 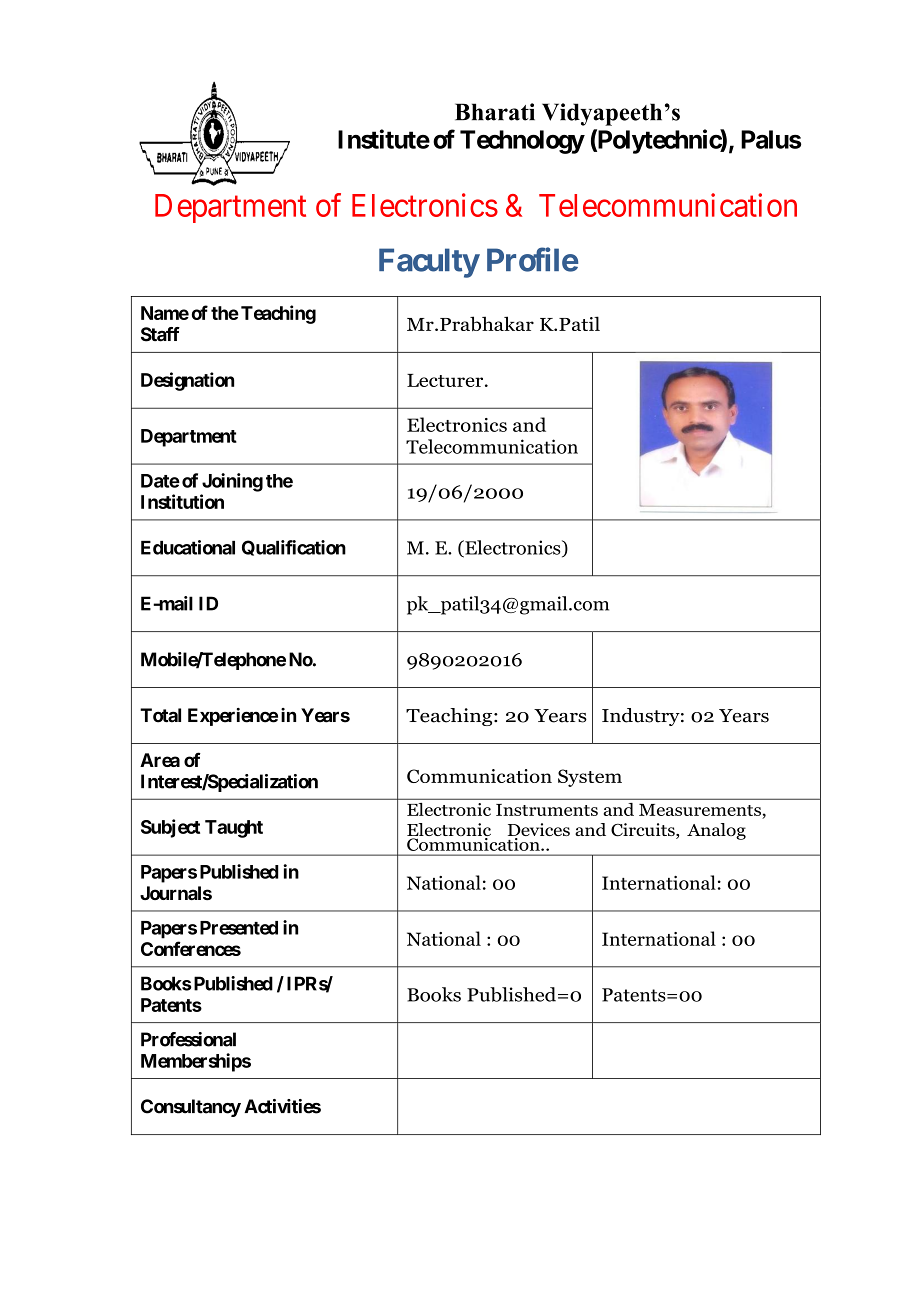 What do you see at coordinates (191, 1108) in the document?
I see `Consultancy` at bounding box center [191, 1108].
